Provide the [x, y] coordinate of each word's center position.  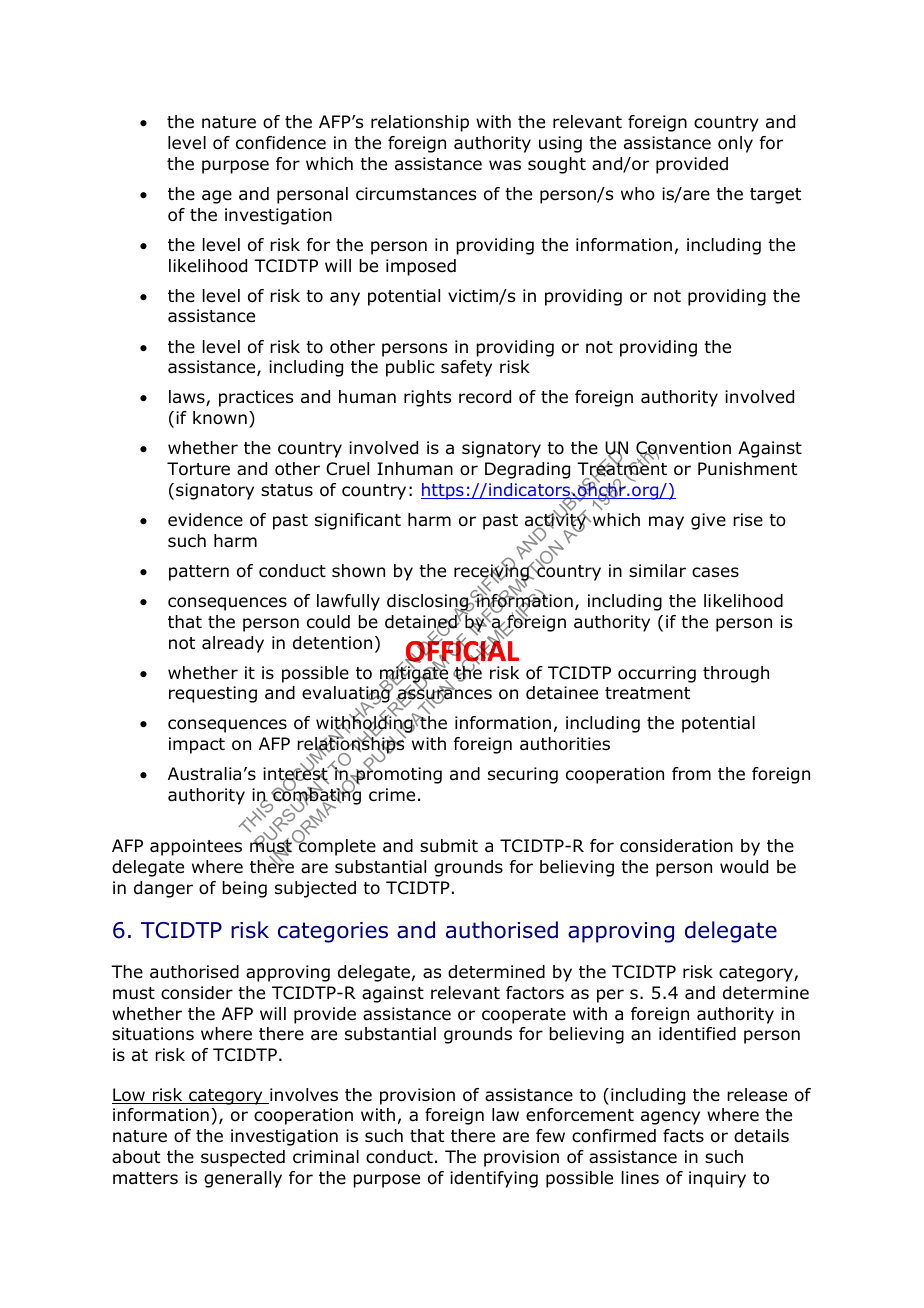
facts [683, 1136]
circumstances [416, 194]
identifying [494, 1179]
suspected [243, 1158]
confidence [281, 143]
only [735, 144]
